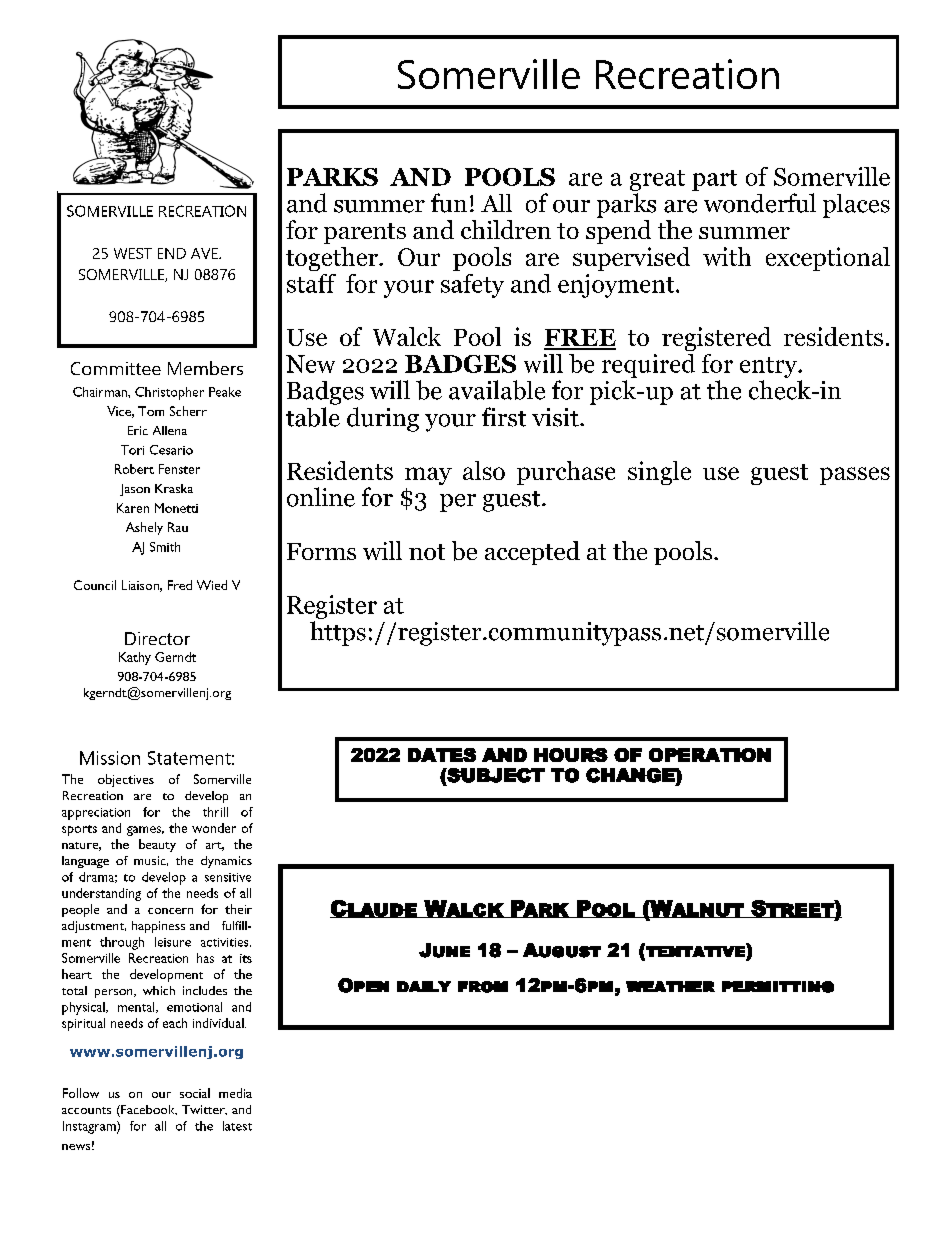 Image resolution: width=952 pixels, height=1233 pixels. Describe the element at coordinates (133, 508) in the screenshot. I see `Karen` at that location.
